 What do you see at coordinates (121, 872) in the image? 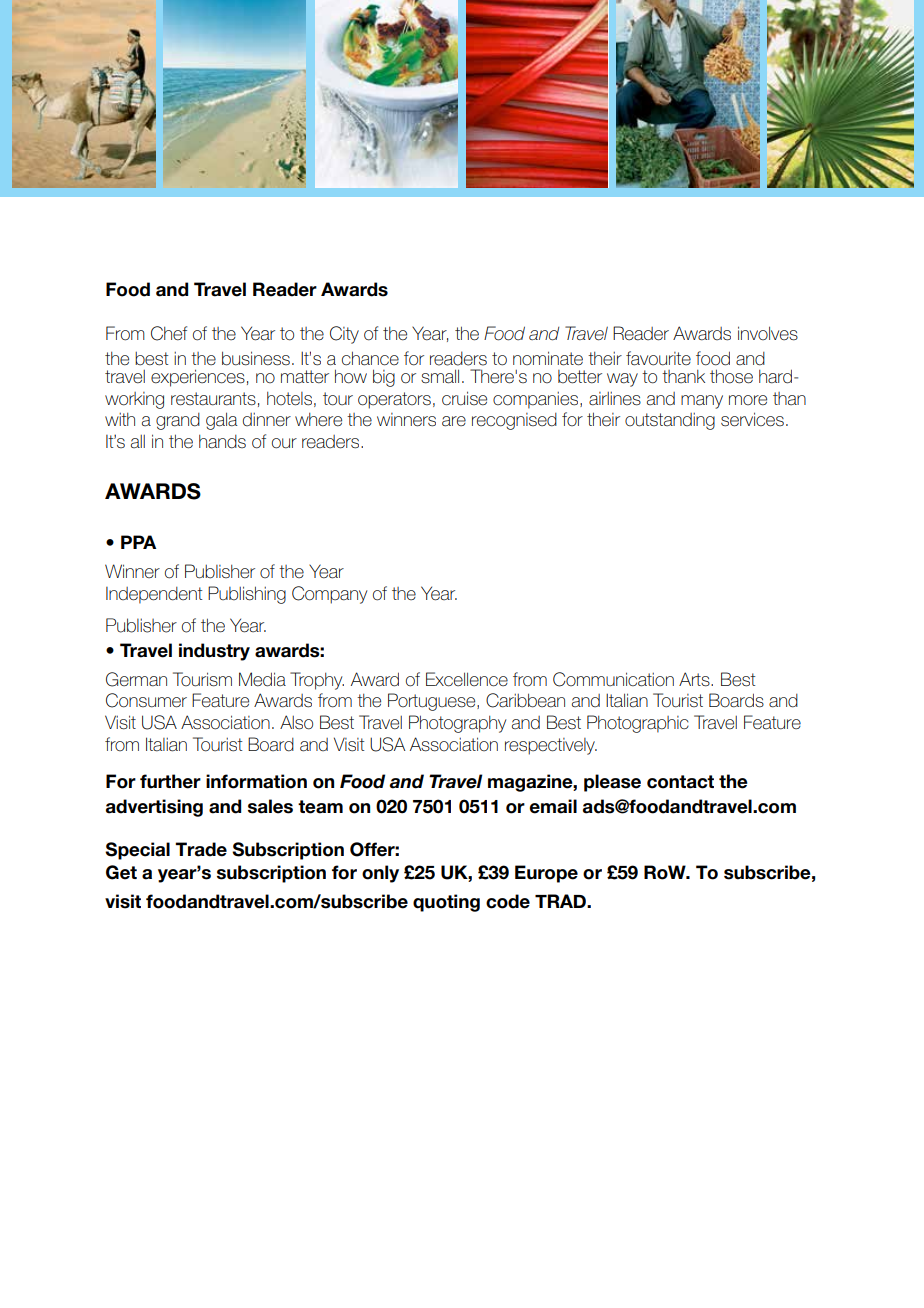
I see `Get` at bounding box center [121, 872].
